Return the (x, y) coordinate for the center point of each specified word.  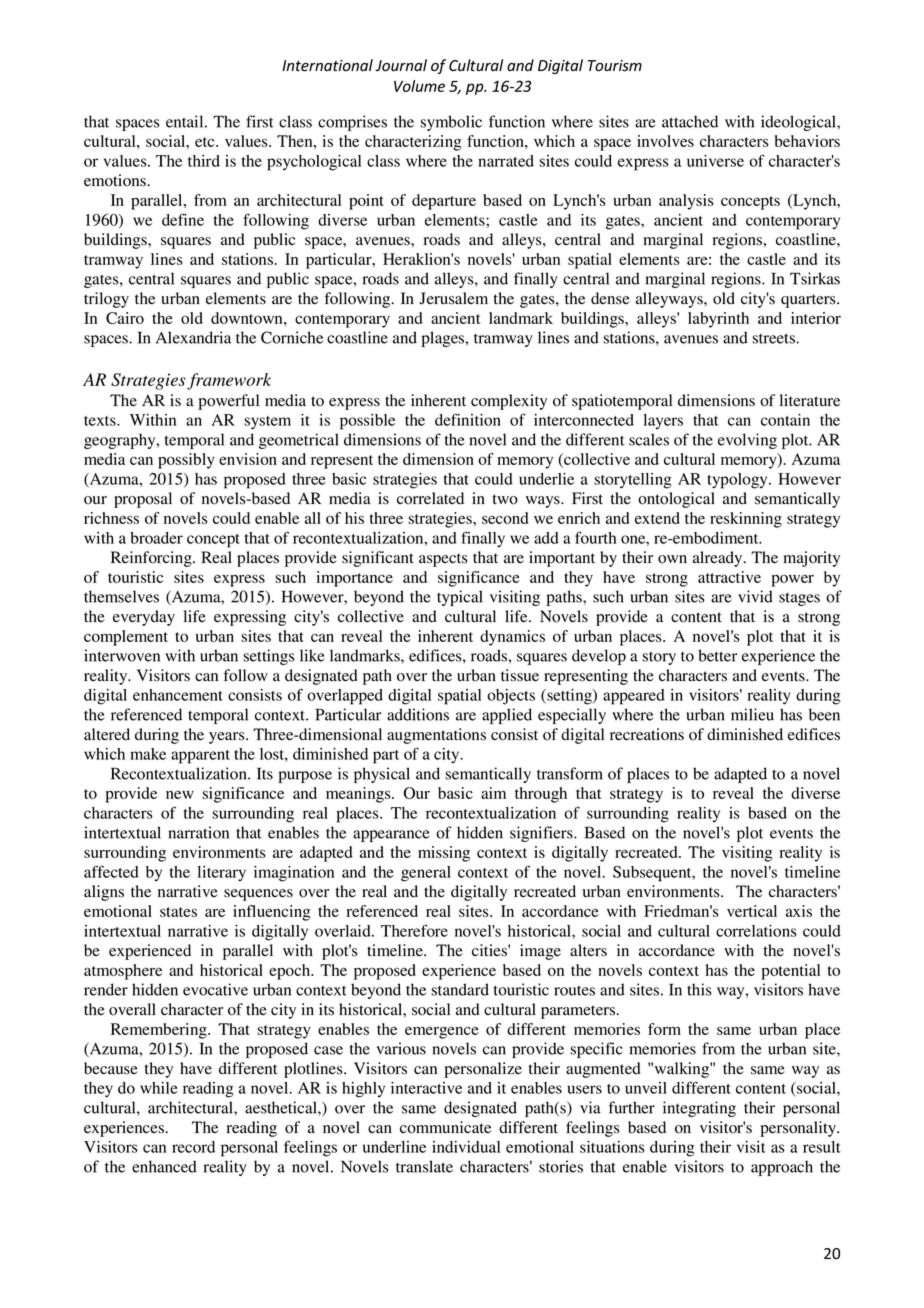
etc (206, 142)
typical (460, 598)
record (193, 1147)
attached (690, 121)
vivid (755, 596)
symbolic (451, 123)
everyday (144, 618)
